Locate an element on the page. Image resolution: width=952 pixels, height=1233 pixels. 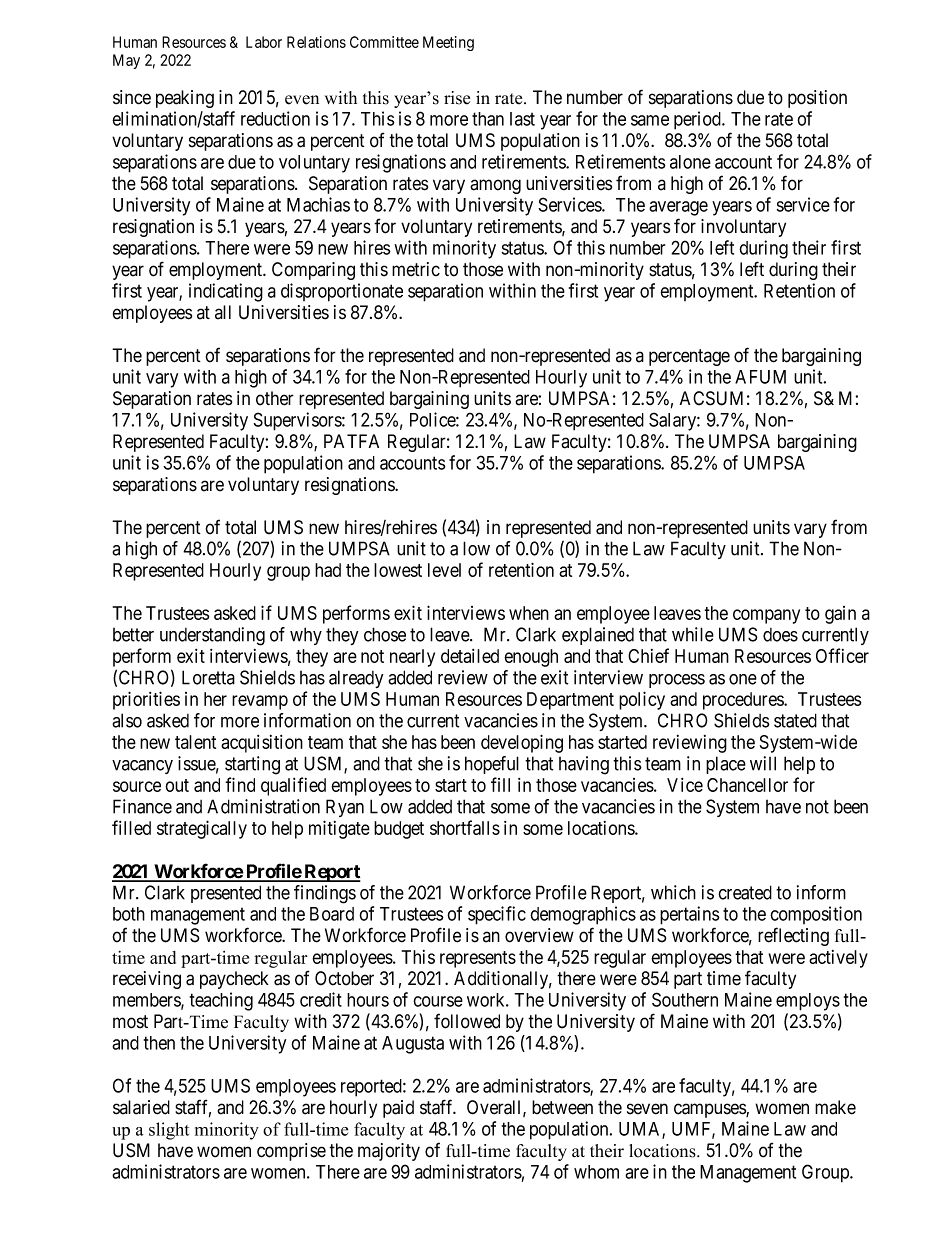
company is located at coordinates (766, 616).
